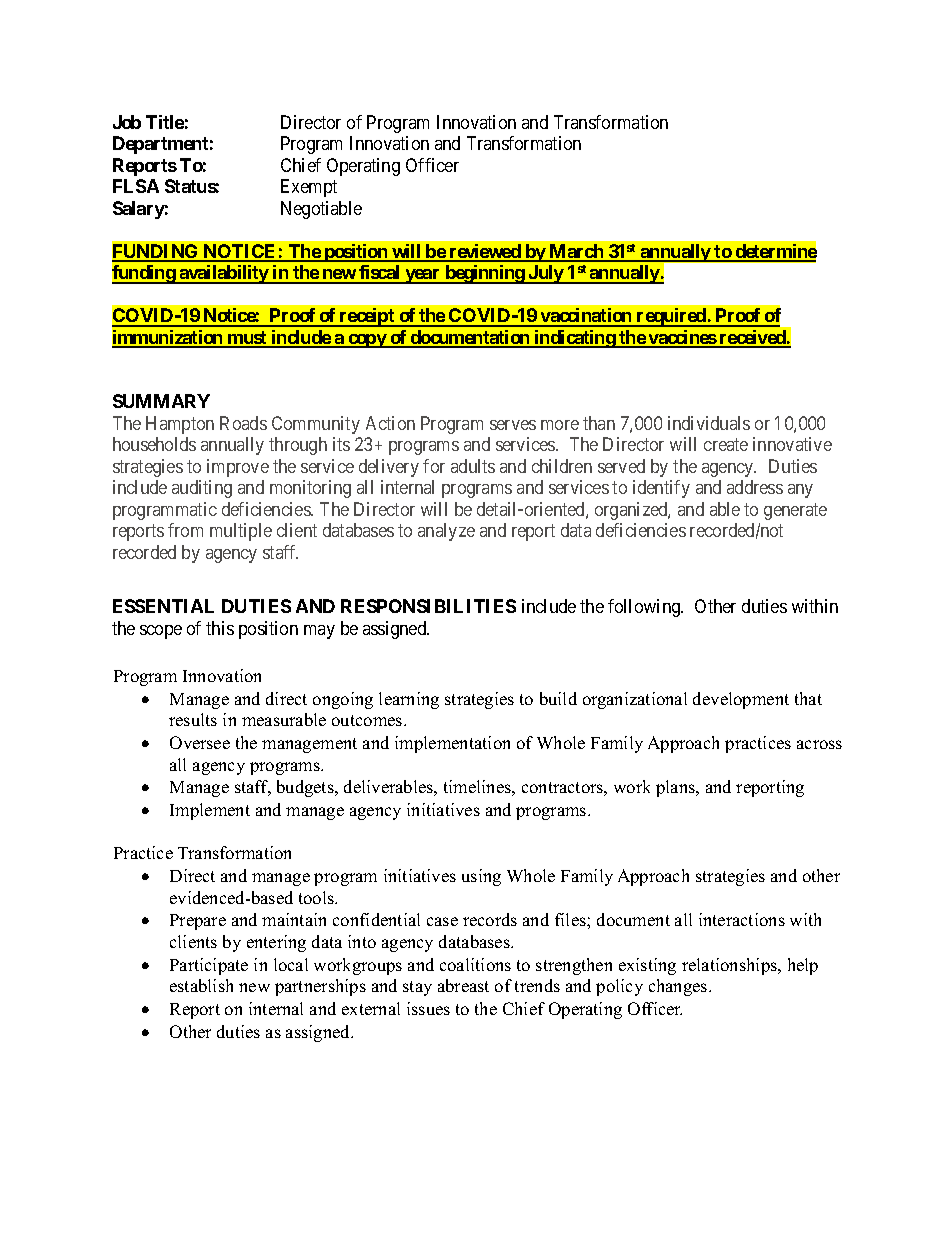 This screenshot has height=1233, width=952. Describe the element at coordinates (485, 252) in the screenshot. I see `reviewed` at that location.
